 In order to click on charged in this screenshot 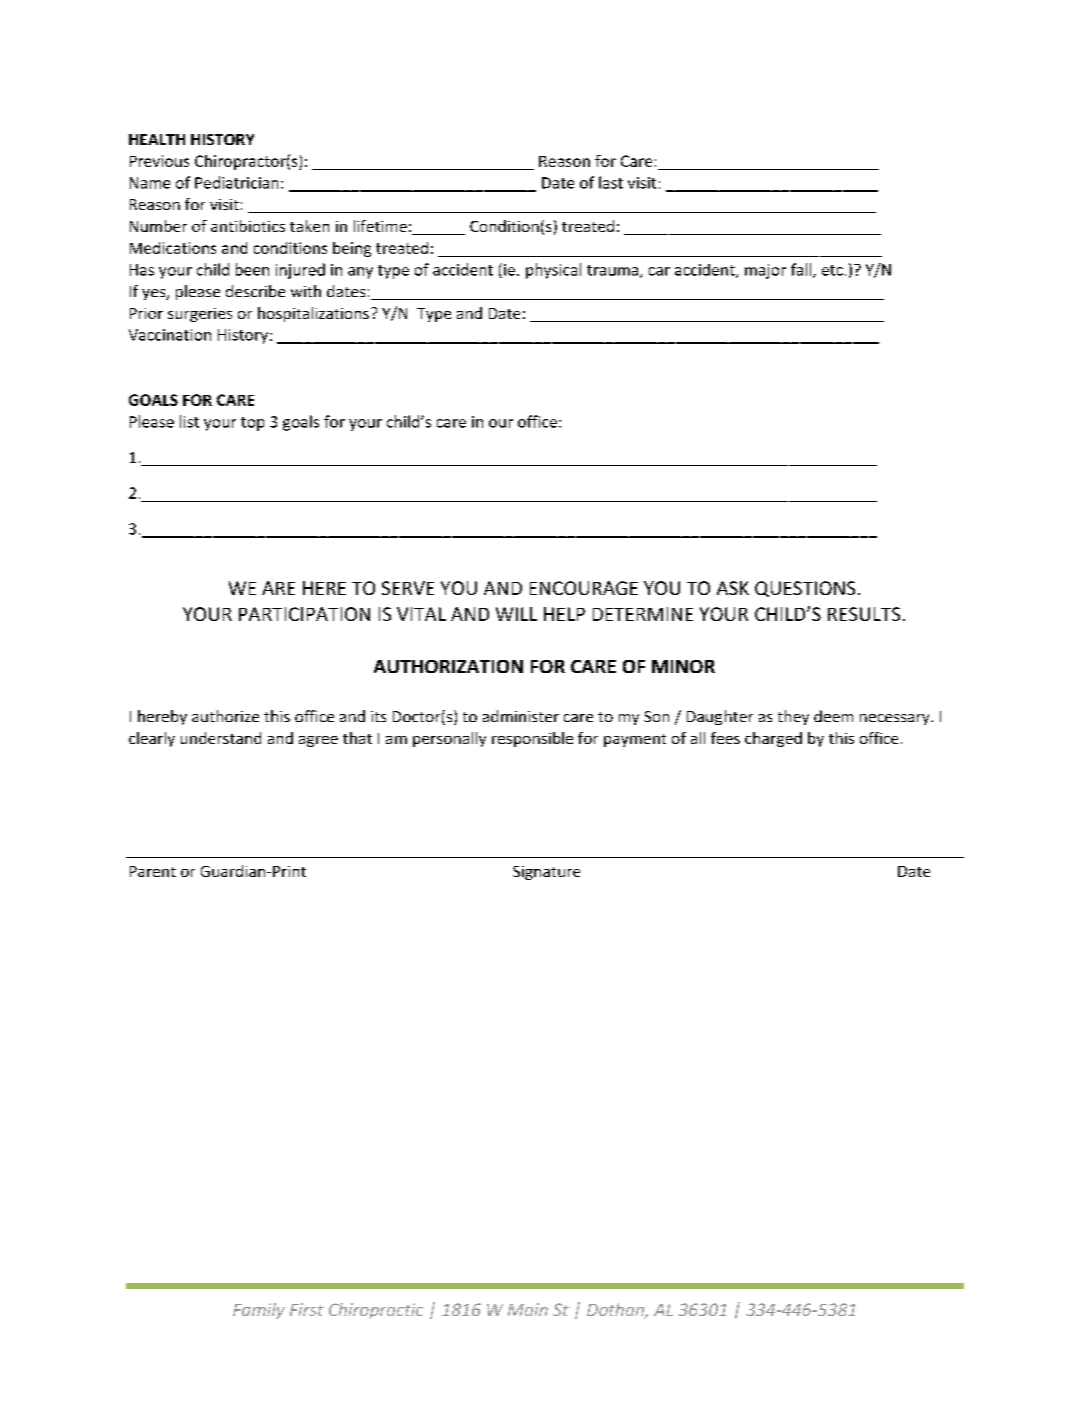, I will do `click(773, 739)`.
